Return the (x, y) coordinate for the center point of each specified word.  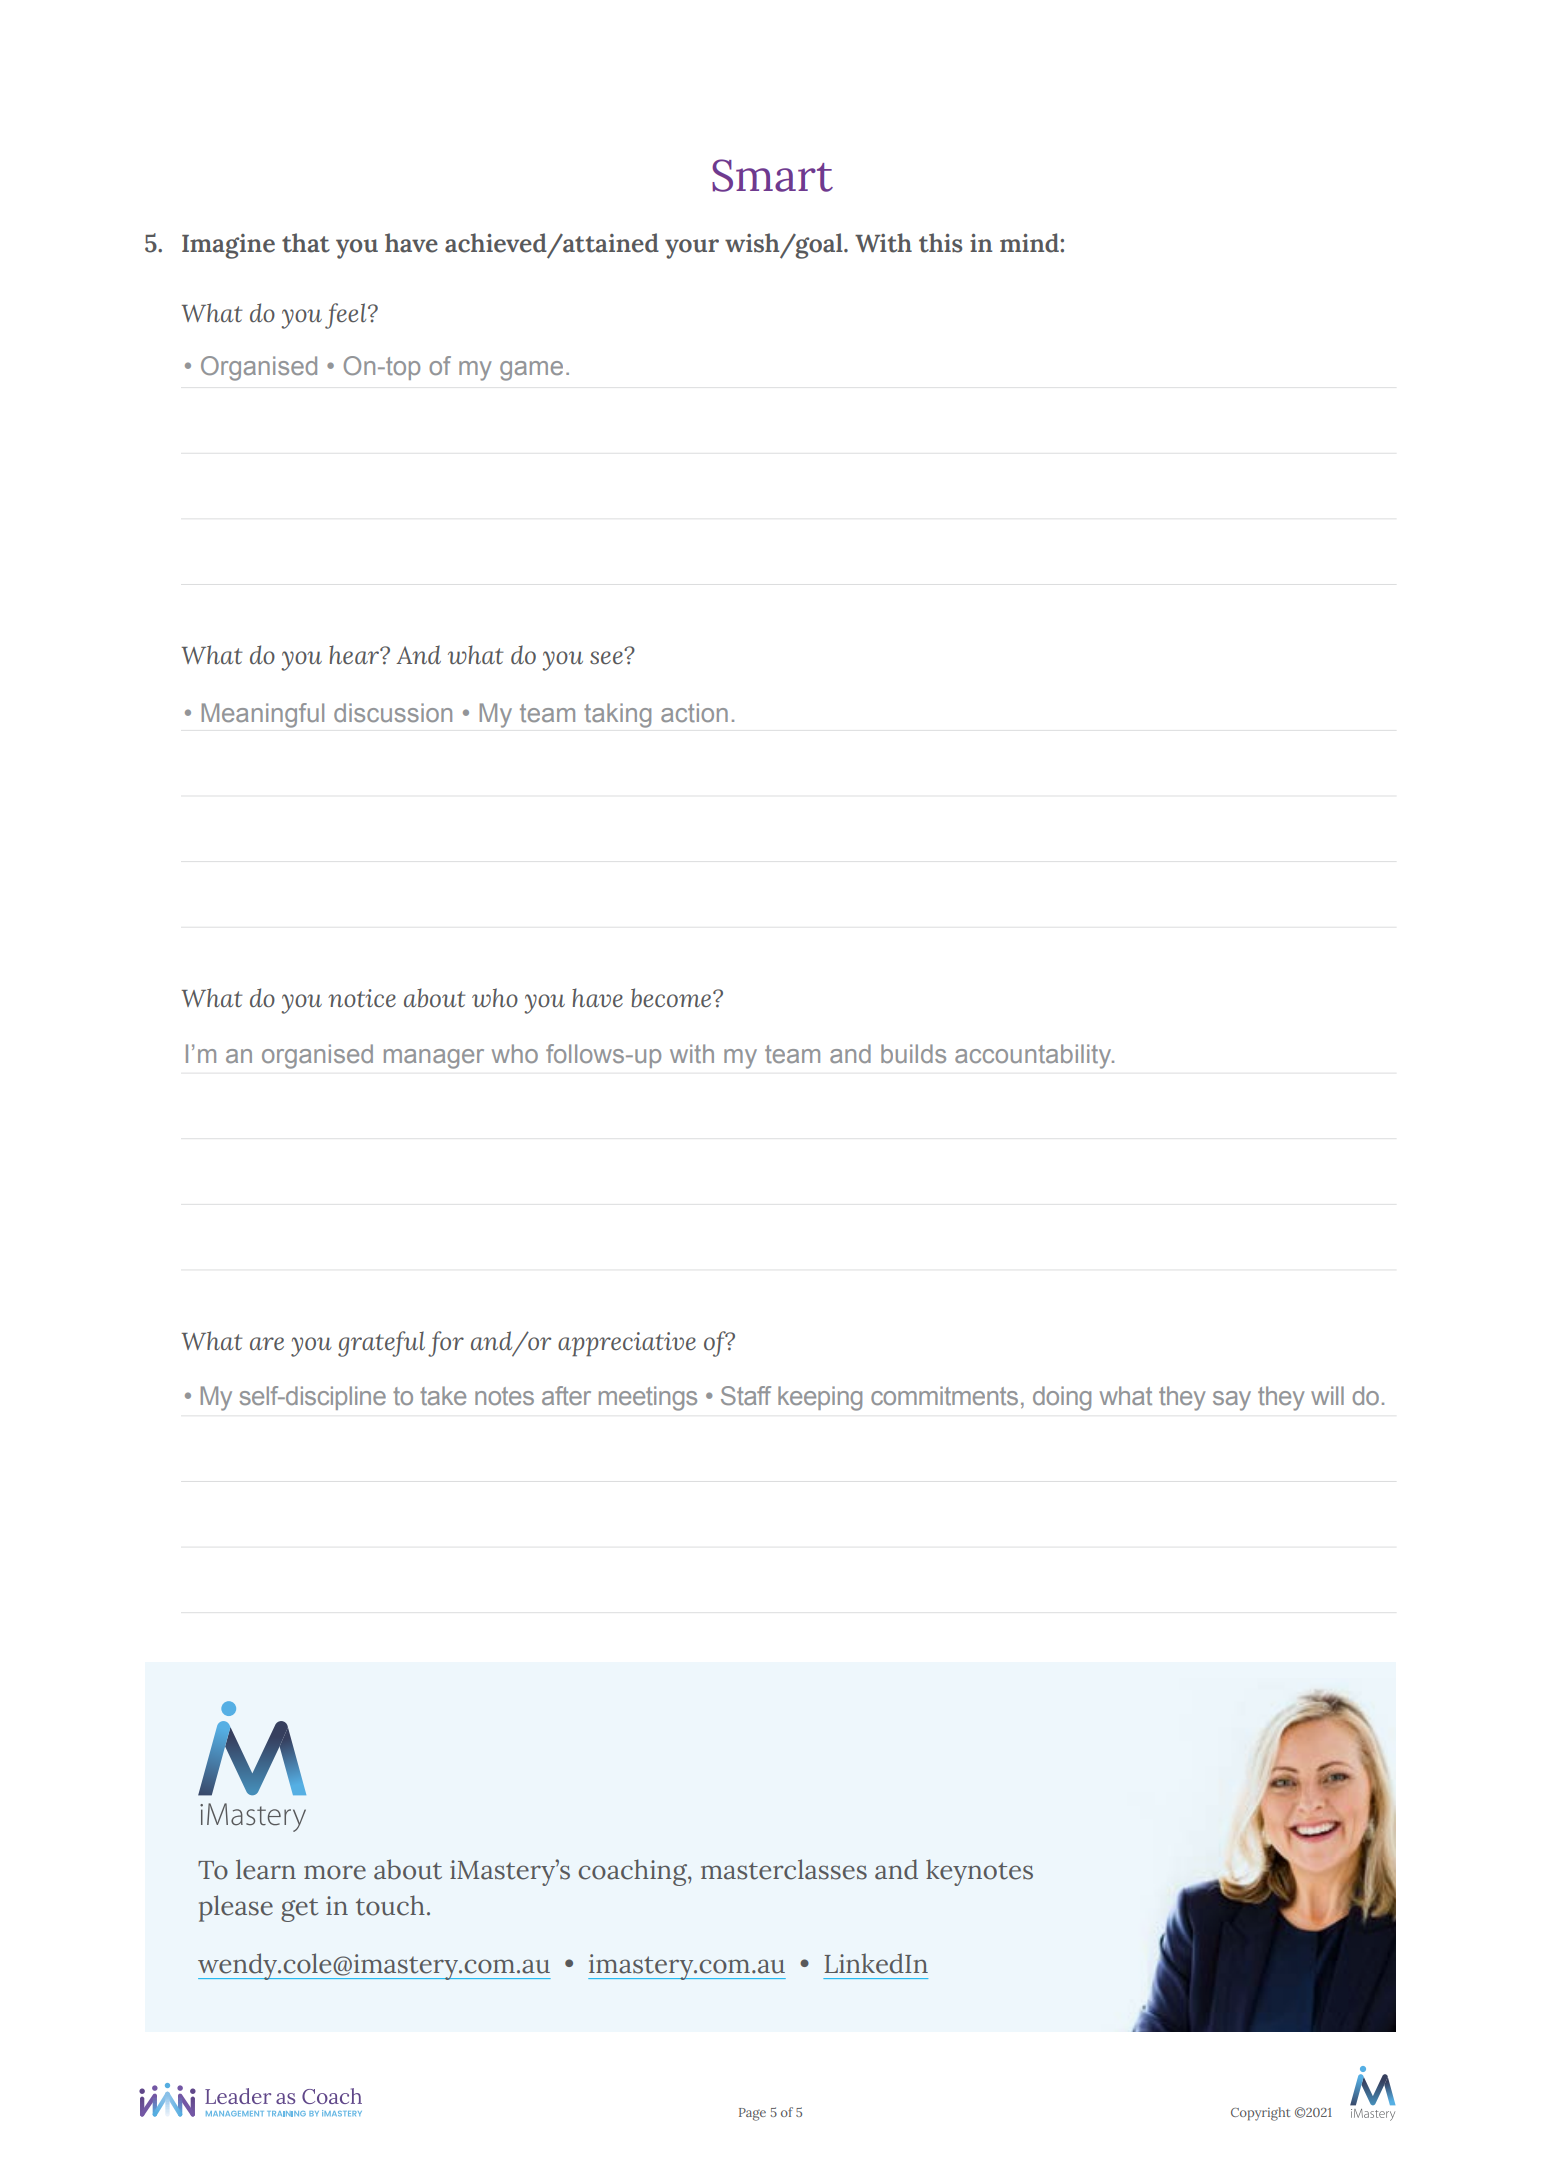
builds (913, 1053)
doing (1062, 1398)
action (694, 712)
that (306, 243)
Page (752, 2114)
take (443, 1395)
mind (1030, 243)
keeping (820, 1398)
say (1232, 1401)
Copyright (1260, 2114)
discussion (393, 712)
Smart (772, 175)
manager (434, 1059)
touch (390, 1905)
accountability (1034, 1056)
